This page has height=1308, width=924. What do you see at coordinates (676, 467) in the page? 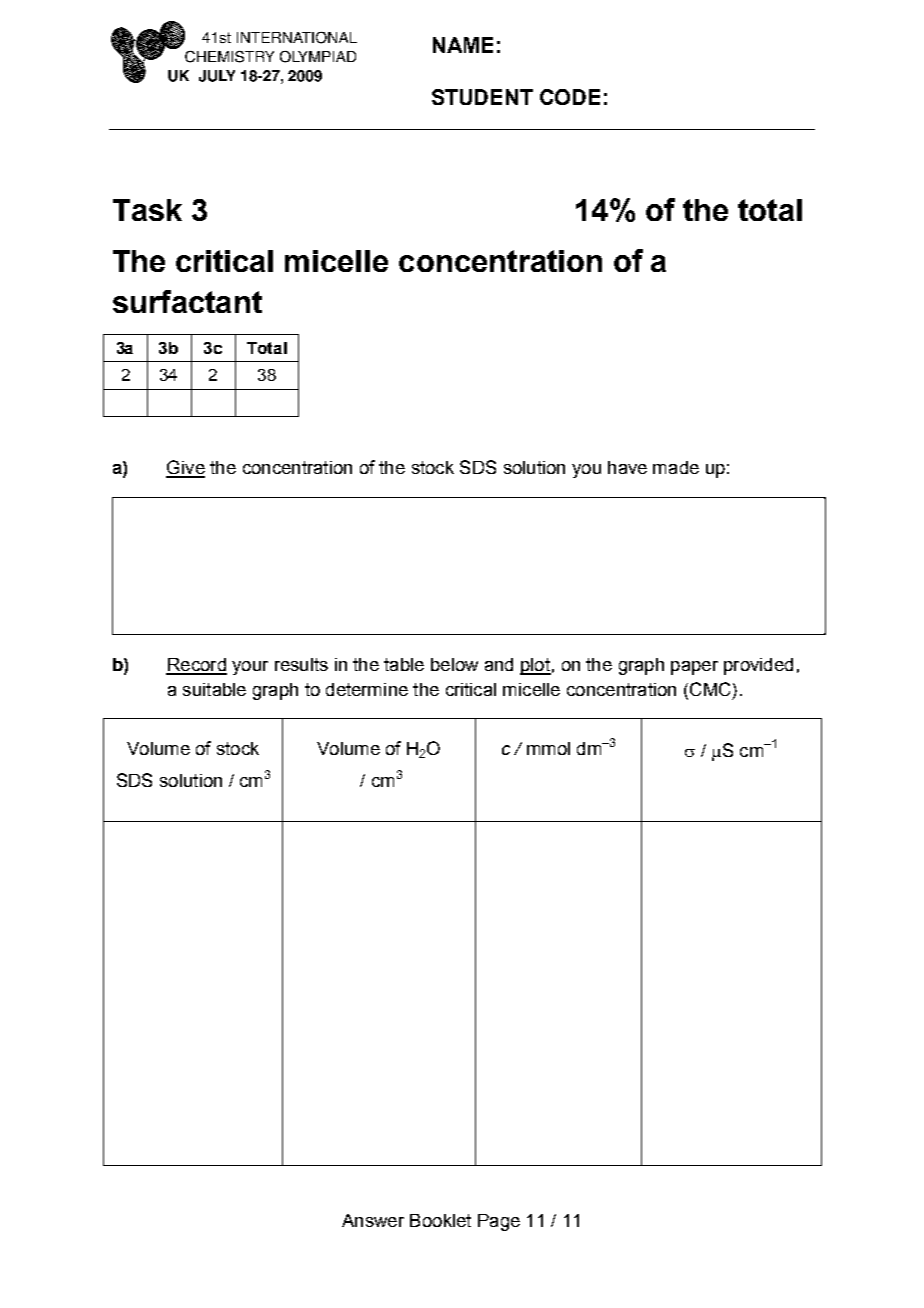
I see `made` at bounding box center [676, 467].
